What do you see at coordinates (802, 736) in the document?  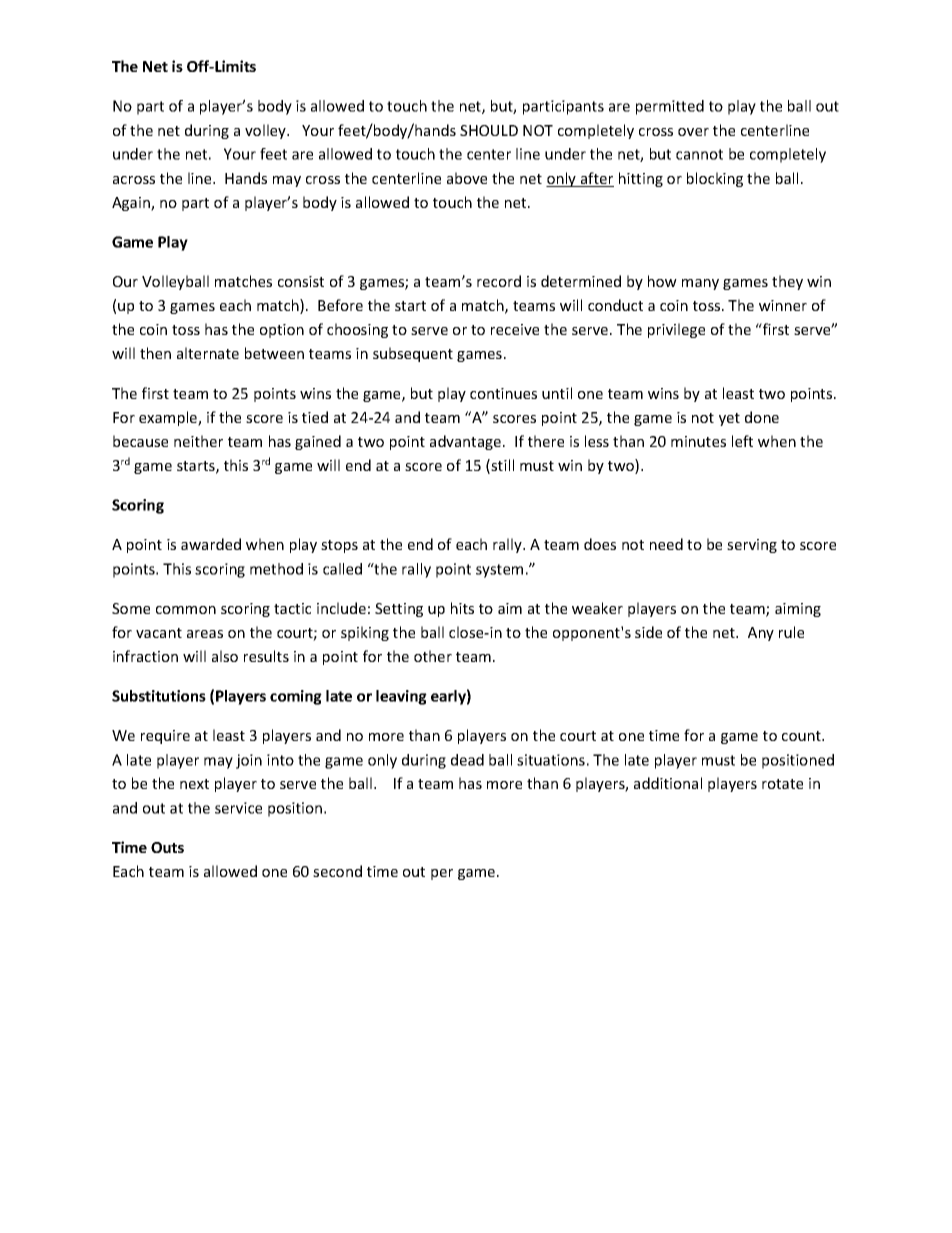 I see `count` at bounding box center [802, 736].
